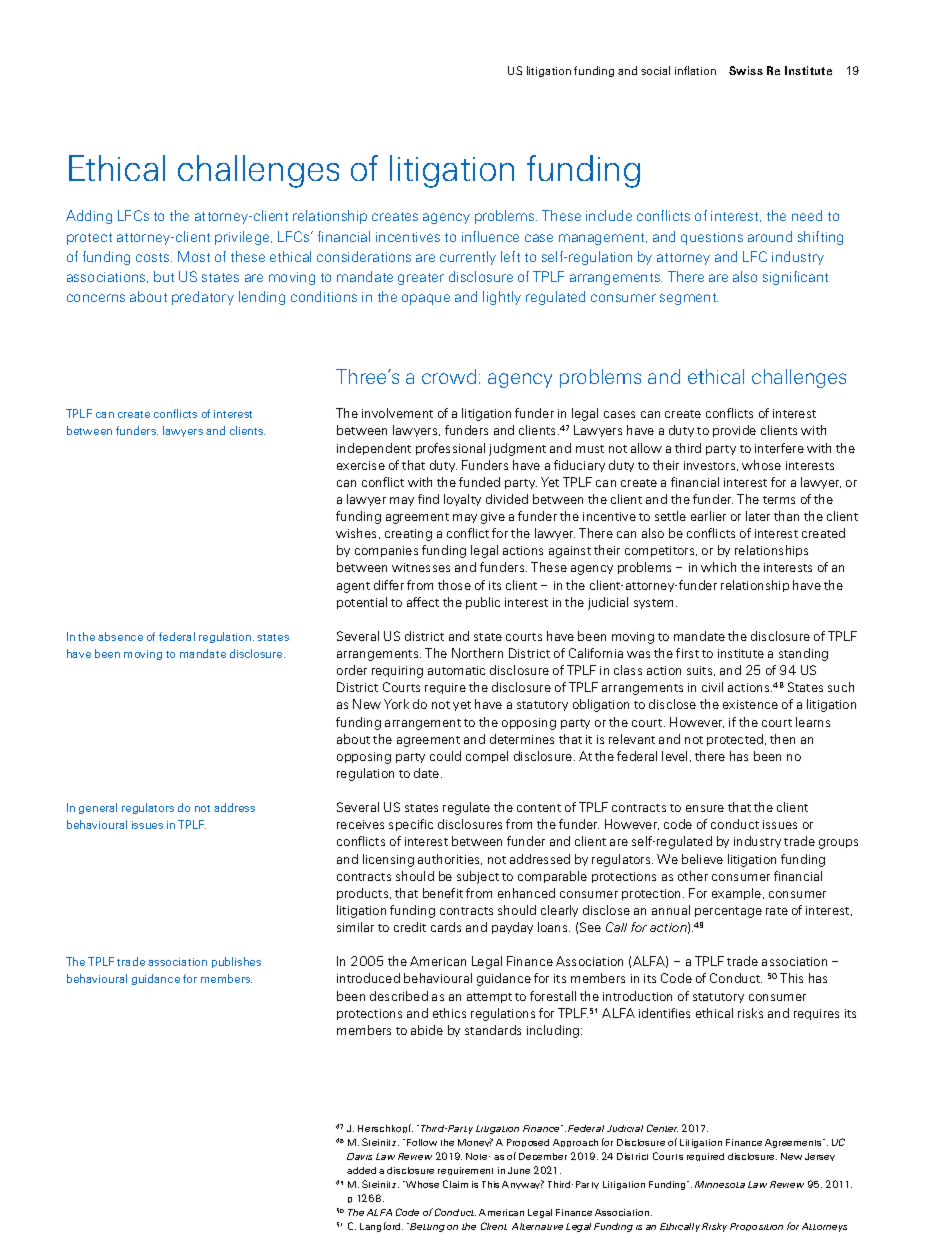 This page has height=1233, width=952. I want to click on percentage, so click(728, 912).
